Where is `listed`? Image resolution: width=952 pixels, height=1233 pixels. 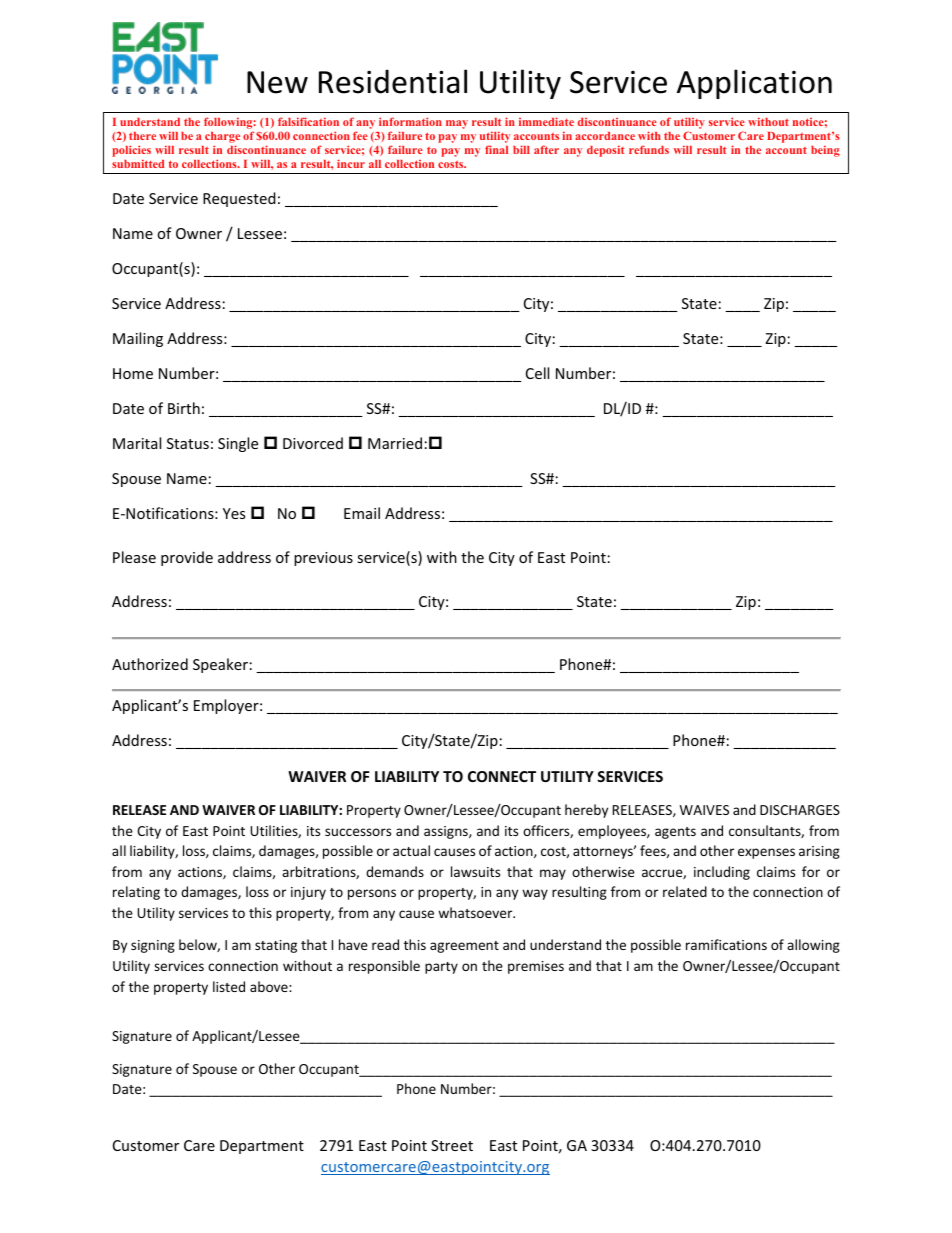
listed is located at coordinates (229, 986).
